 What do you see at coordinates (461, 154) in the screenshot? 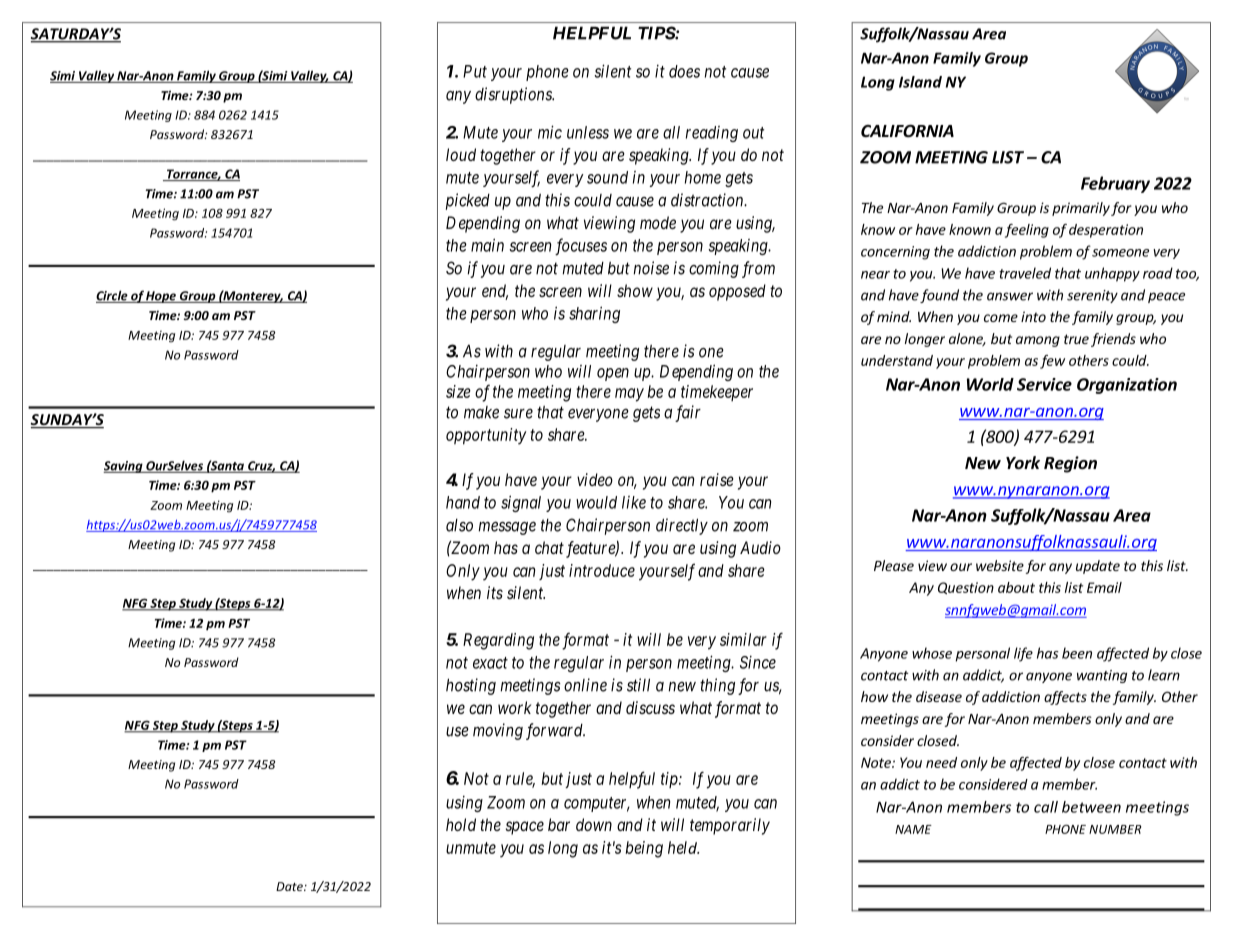
I see `loud` at bounding box center [461, 154].
